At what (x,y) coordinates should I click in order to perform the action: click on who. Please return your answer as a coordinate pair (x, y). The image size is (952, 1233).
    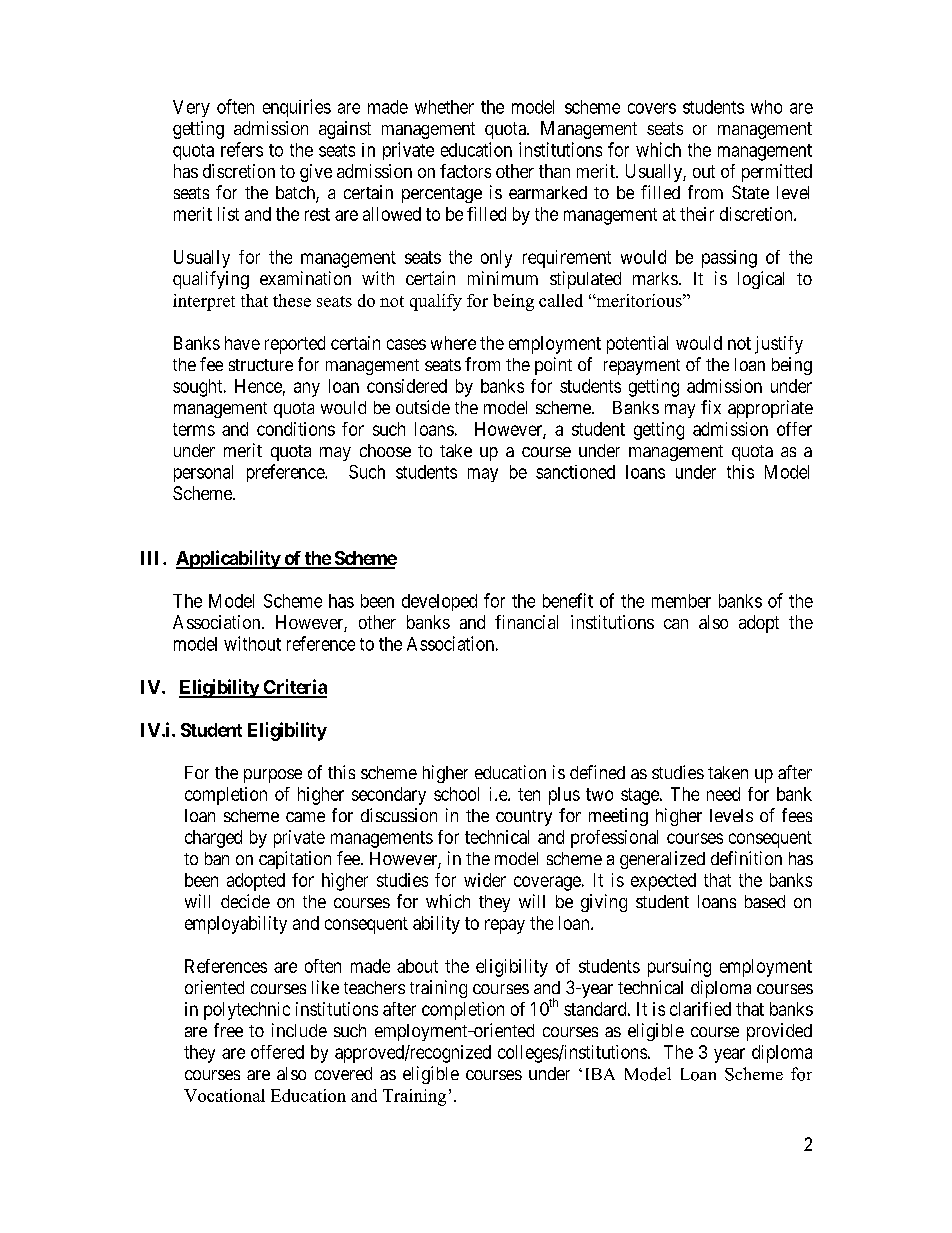
    Looking at the image, I should click on (766, 107).
